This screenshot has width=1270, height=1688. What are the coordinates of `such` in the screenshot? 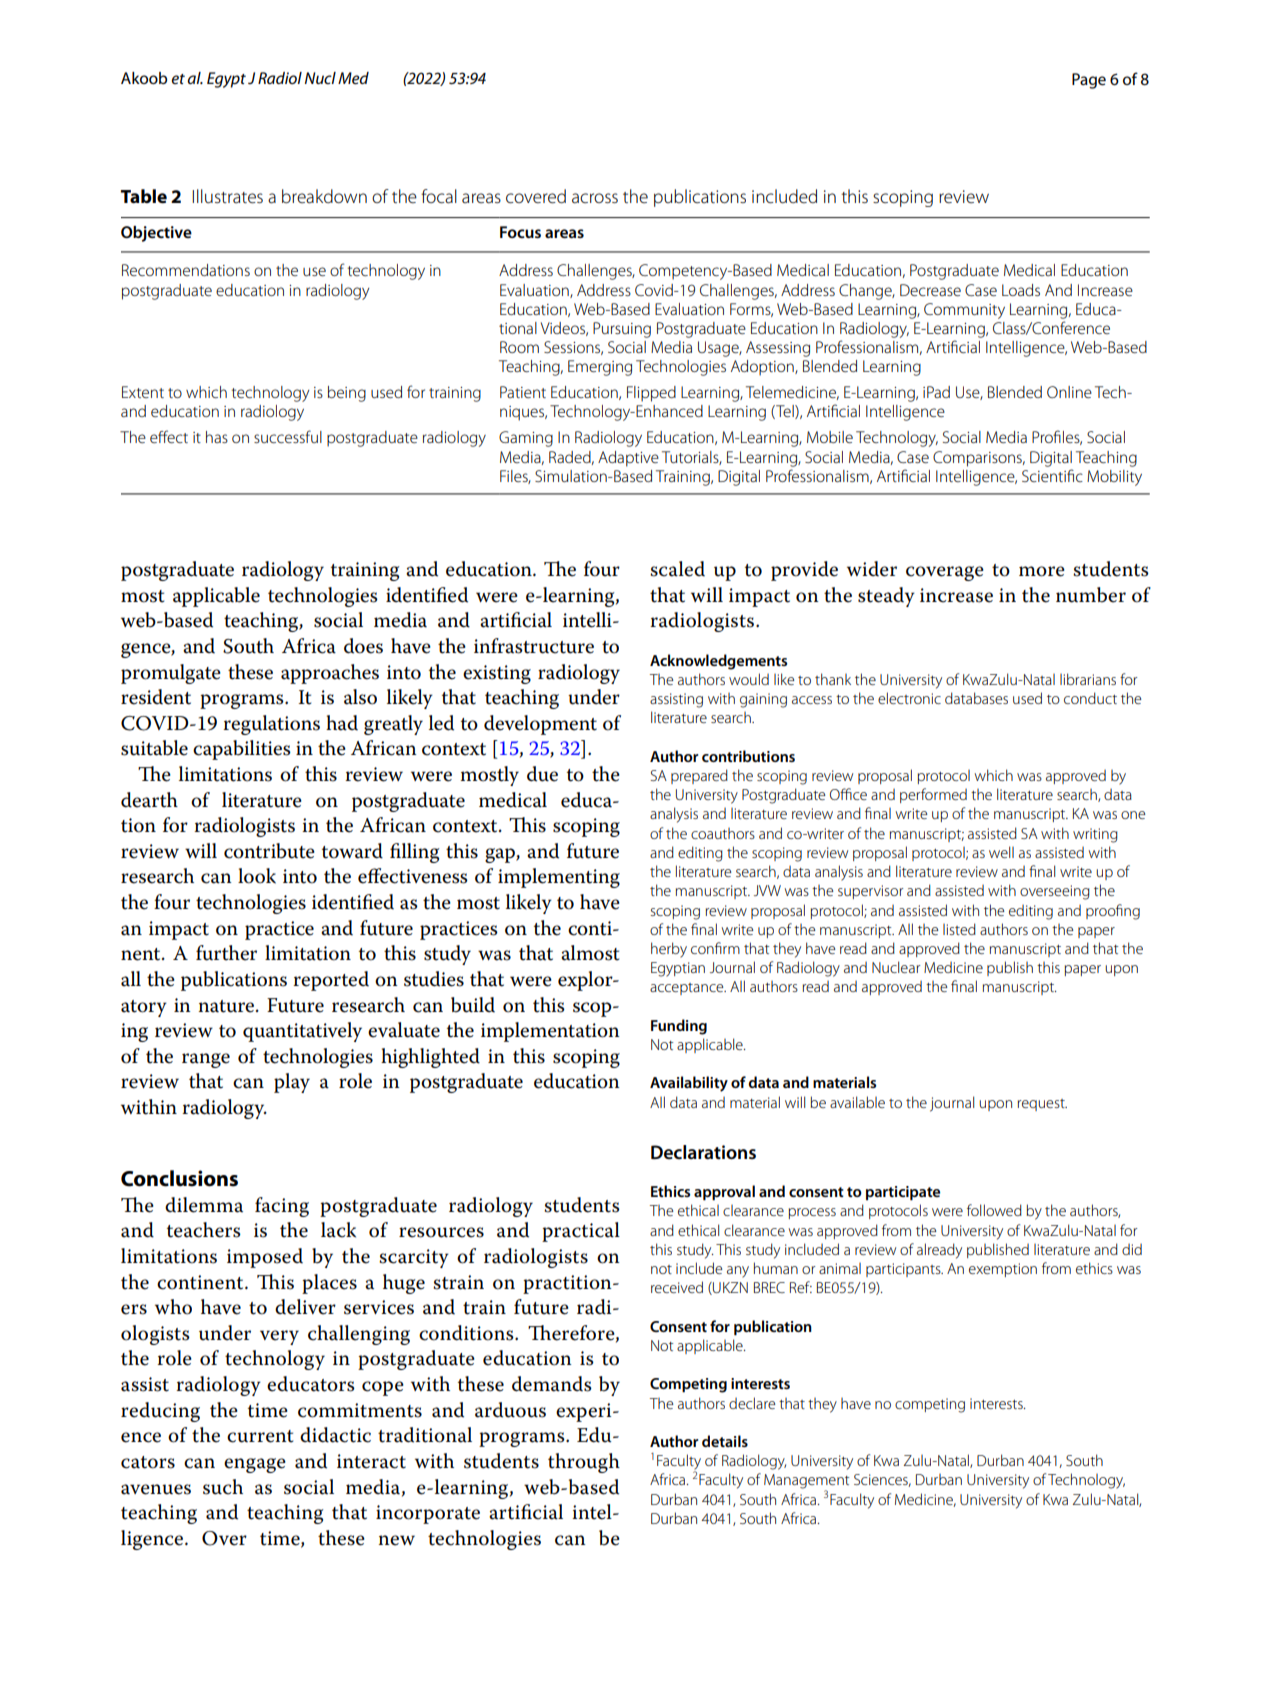 It's located at (223, 1487).
